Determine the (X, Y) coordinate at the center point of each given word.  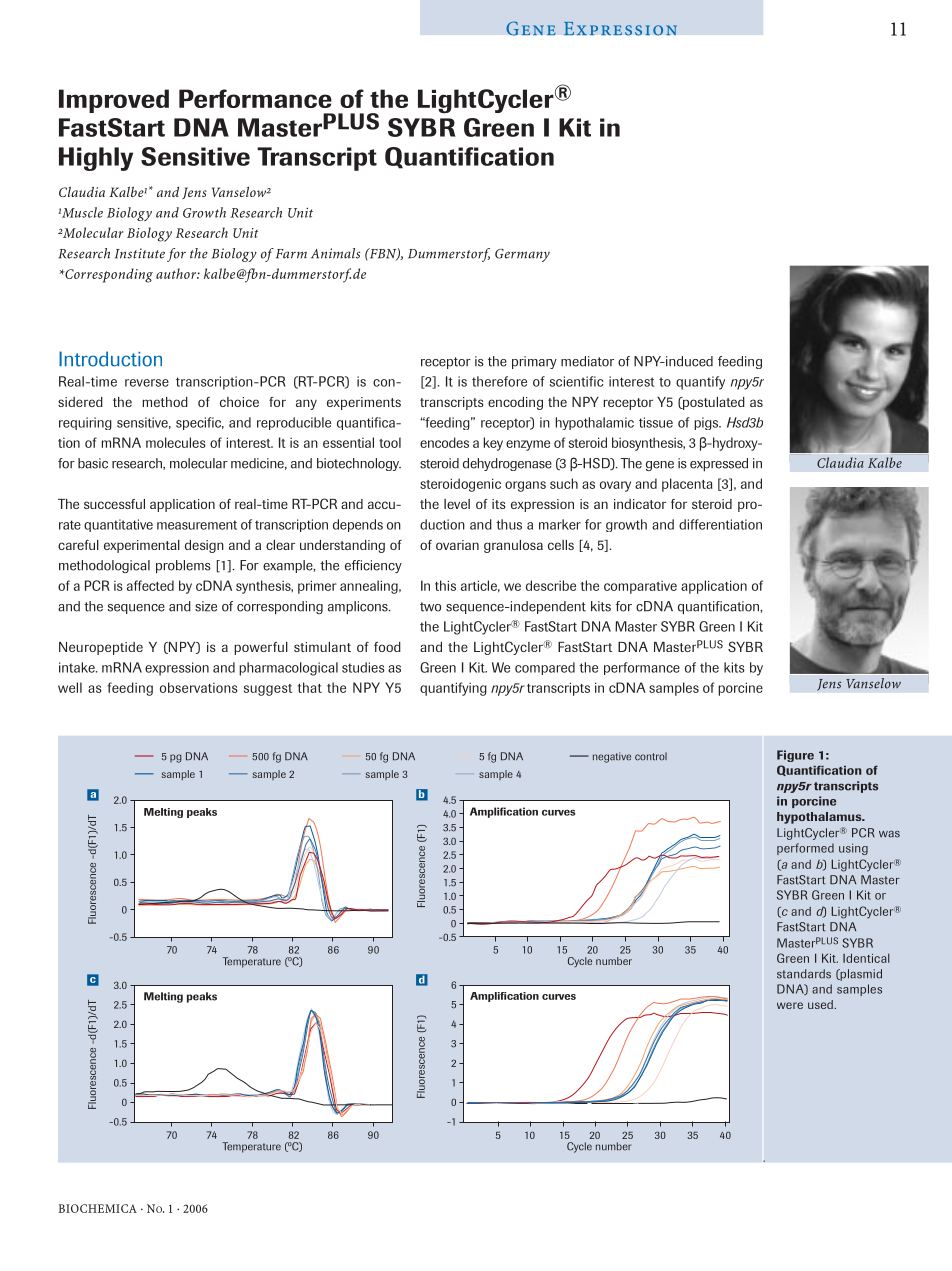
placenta (687, 485)
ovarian (457, 545)
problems (183, 566)
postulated (713, 403)
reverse (147, 383)
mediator (587, 361)
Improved (114, 101)
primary (534, 362)
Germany (522, 255)
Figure (795, 756)
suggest (268, 690)
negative (612, 757)
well (70, 687)
